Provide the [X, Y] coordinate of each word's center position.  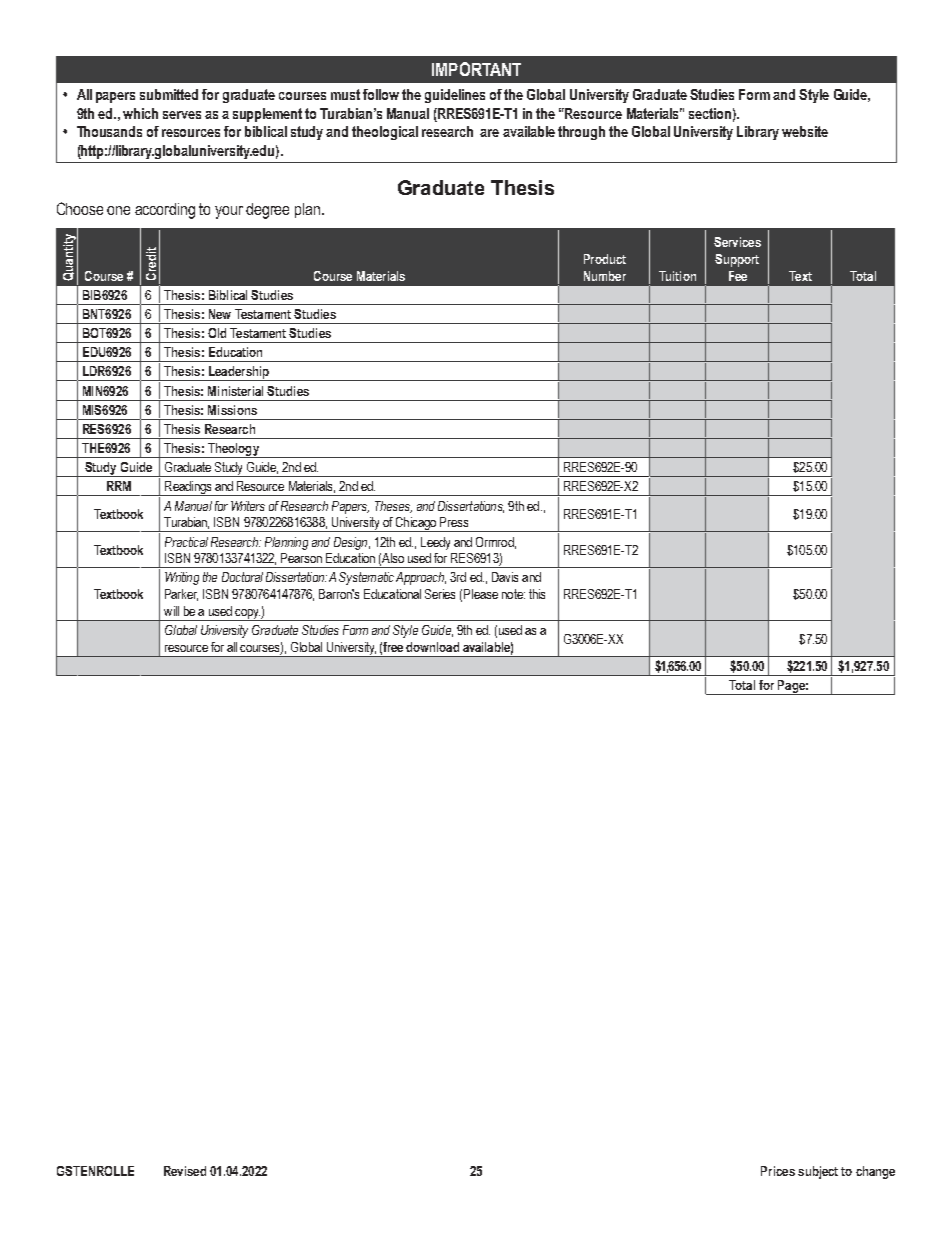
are [489, 133]
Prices [778, 1171]
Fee [738, 276]
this [537, 594]
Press [454, 522]
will [171, 611]
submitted [169, 94]
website [805, 131]
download [432, 647]
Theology [233, 450]
